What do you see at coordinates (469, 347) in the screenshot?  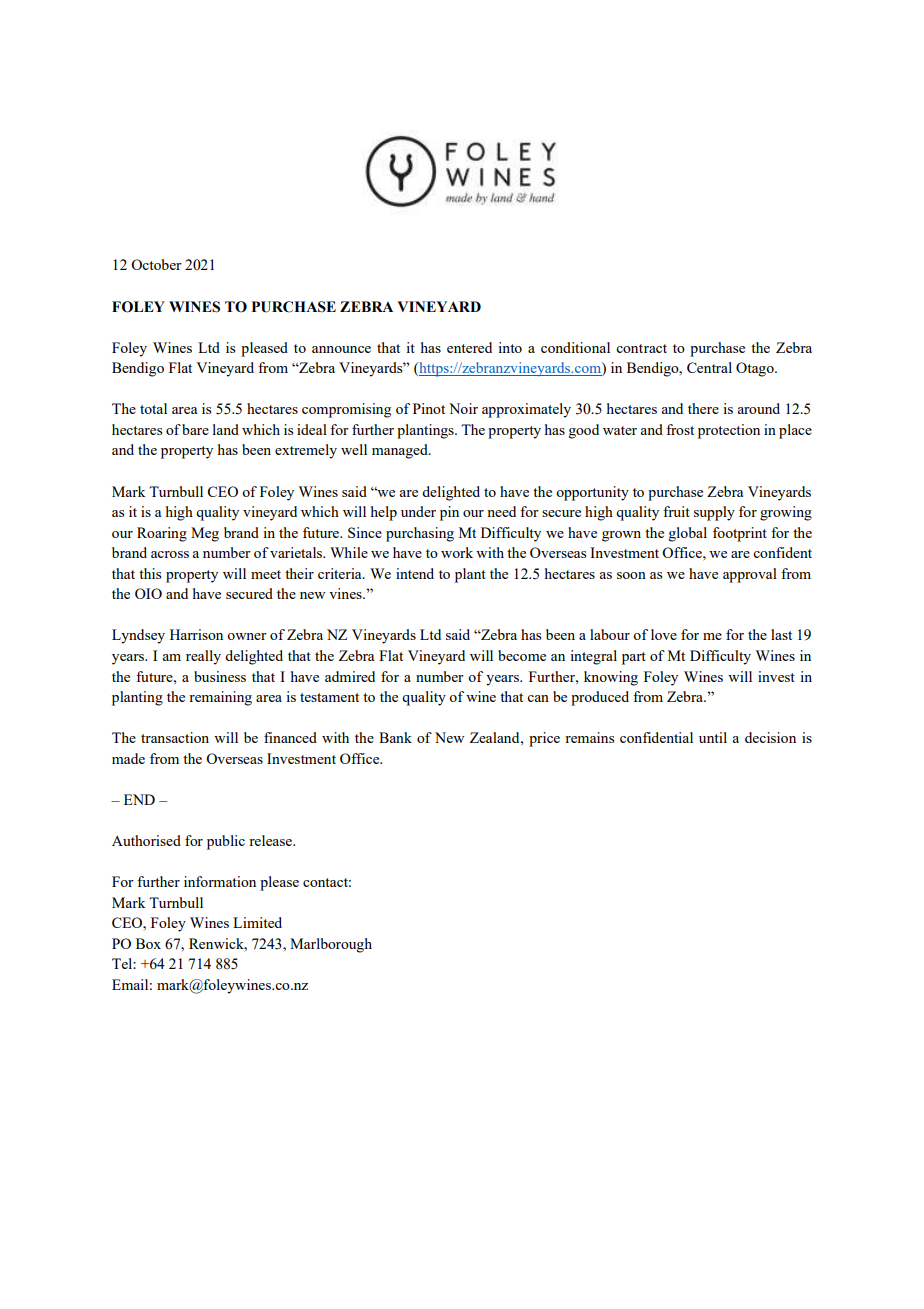 I see `entered` at bounding box center [469, 347].
